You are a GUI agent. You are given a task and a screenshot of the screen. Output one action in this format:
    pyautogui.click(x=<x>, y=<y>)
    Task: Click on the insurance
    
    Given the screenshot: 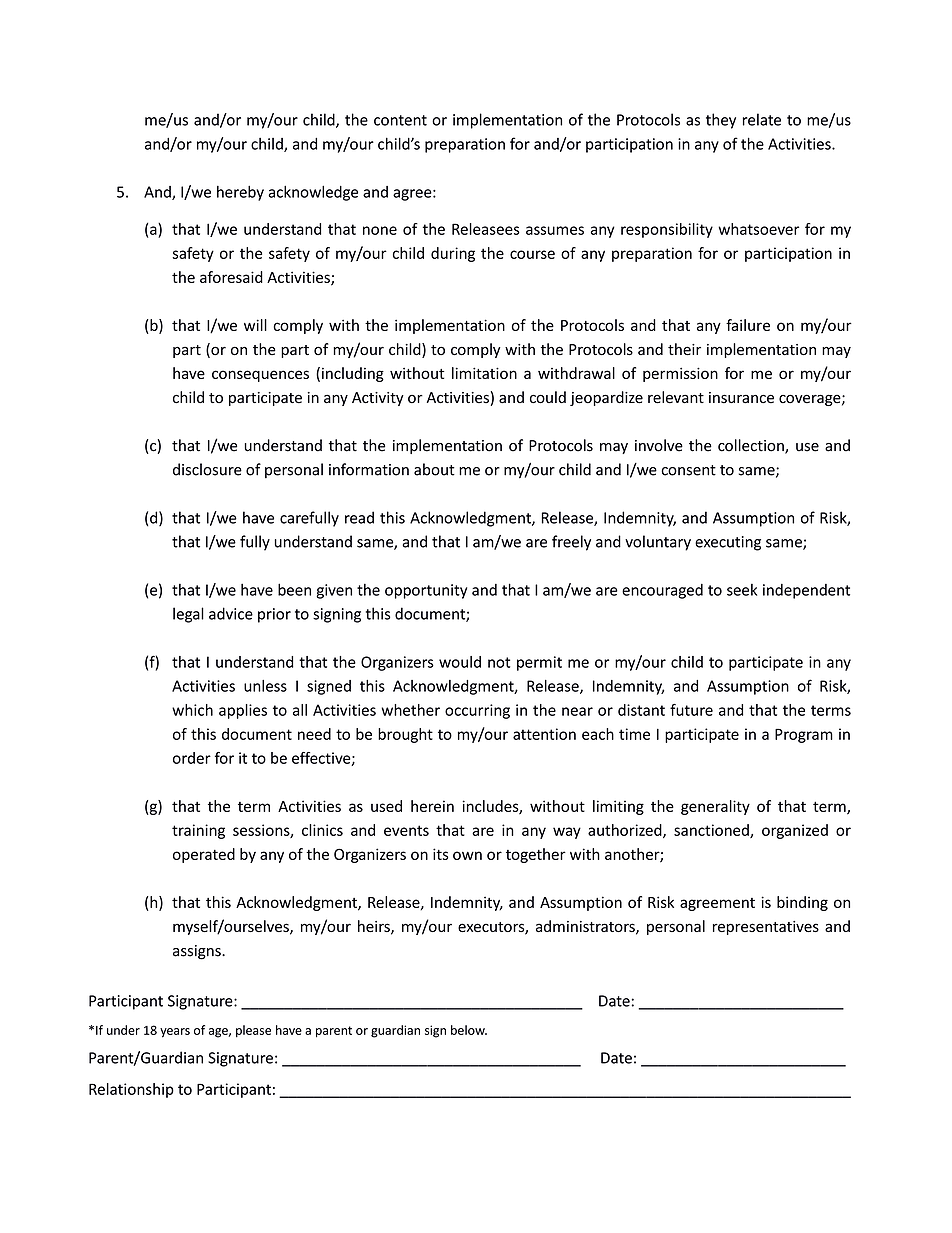 What is the action you would take?
    pyautogui.click(x=741, y=398)
